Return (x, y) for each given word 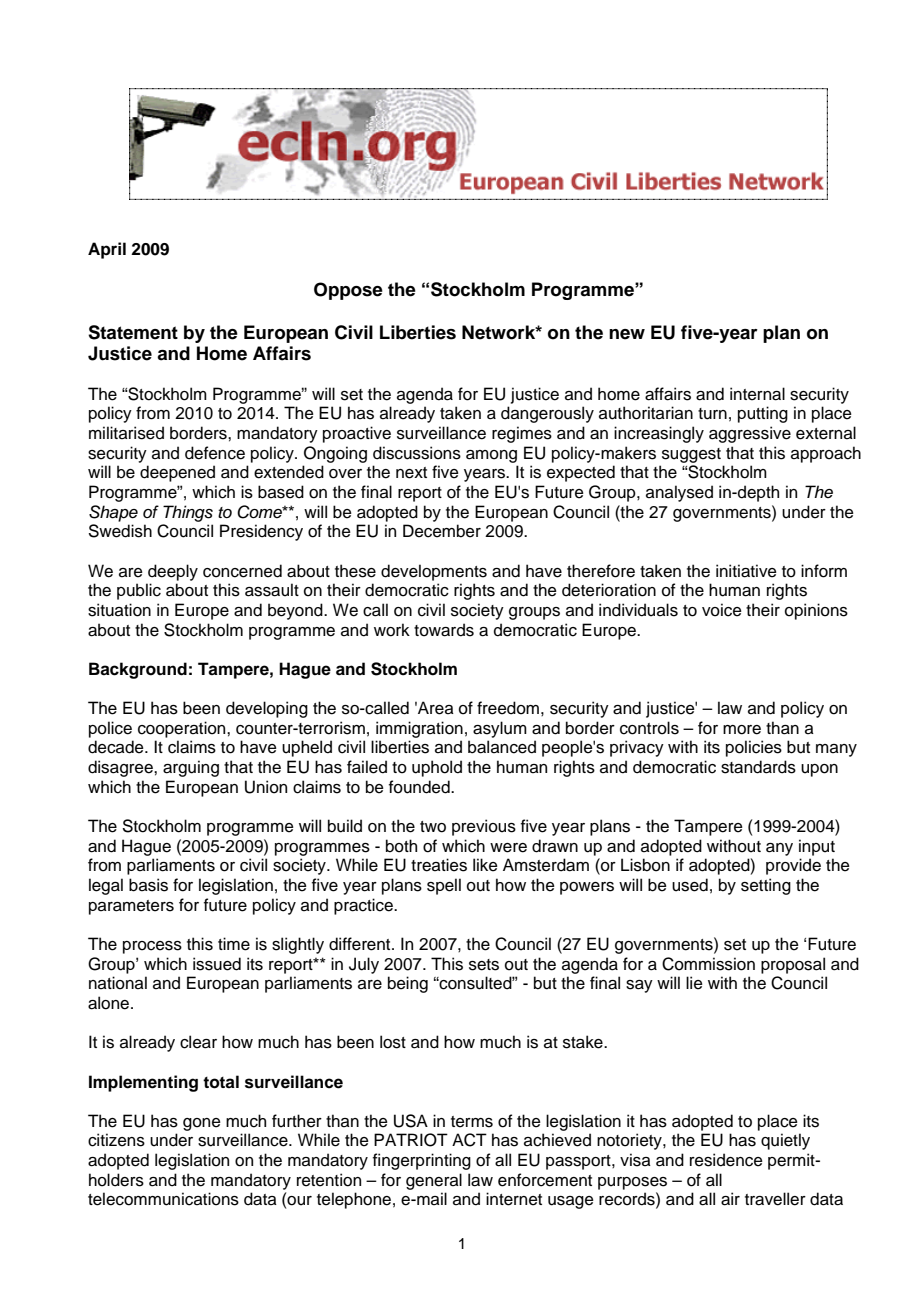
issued (217, 964)
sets (484, 965)
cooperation (183, 729)
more (742, 730)
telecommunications (163, 1199)
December (442, 531)
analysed (679, 493)
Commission (708, 964)
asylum (500, 729)
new (627, 334)
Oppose (348, 291)
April (107, 250)
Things (188, 513)
